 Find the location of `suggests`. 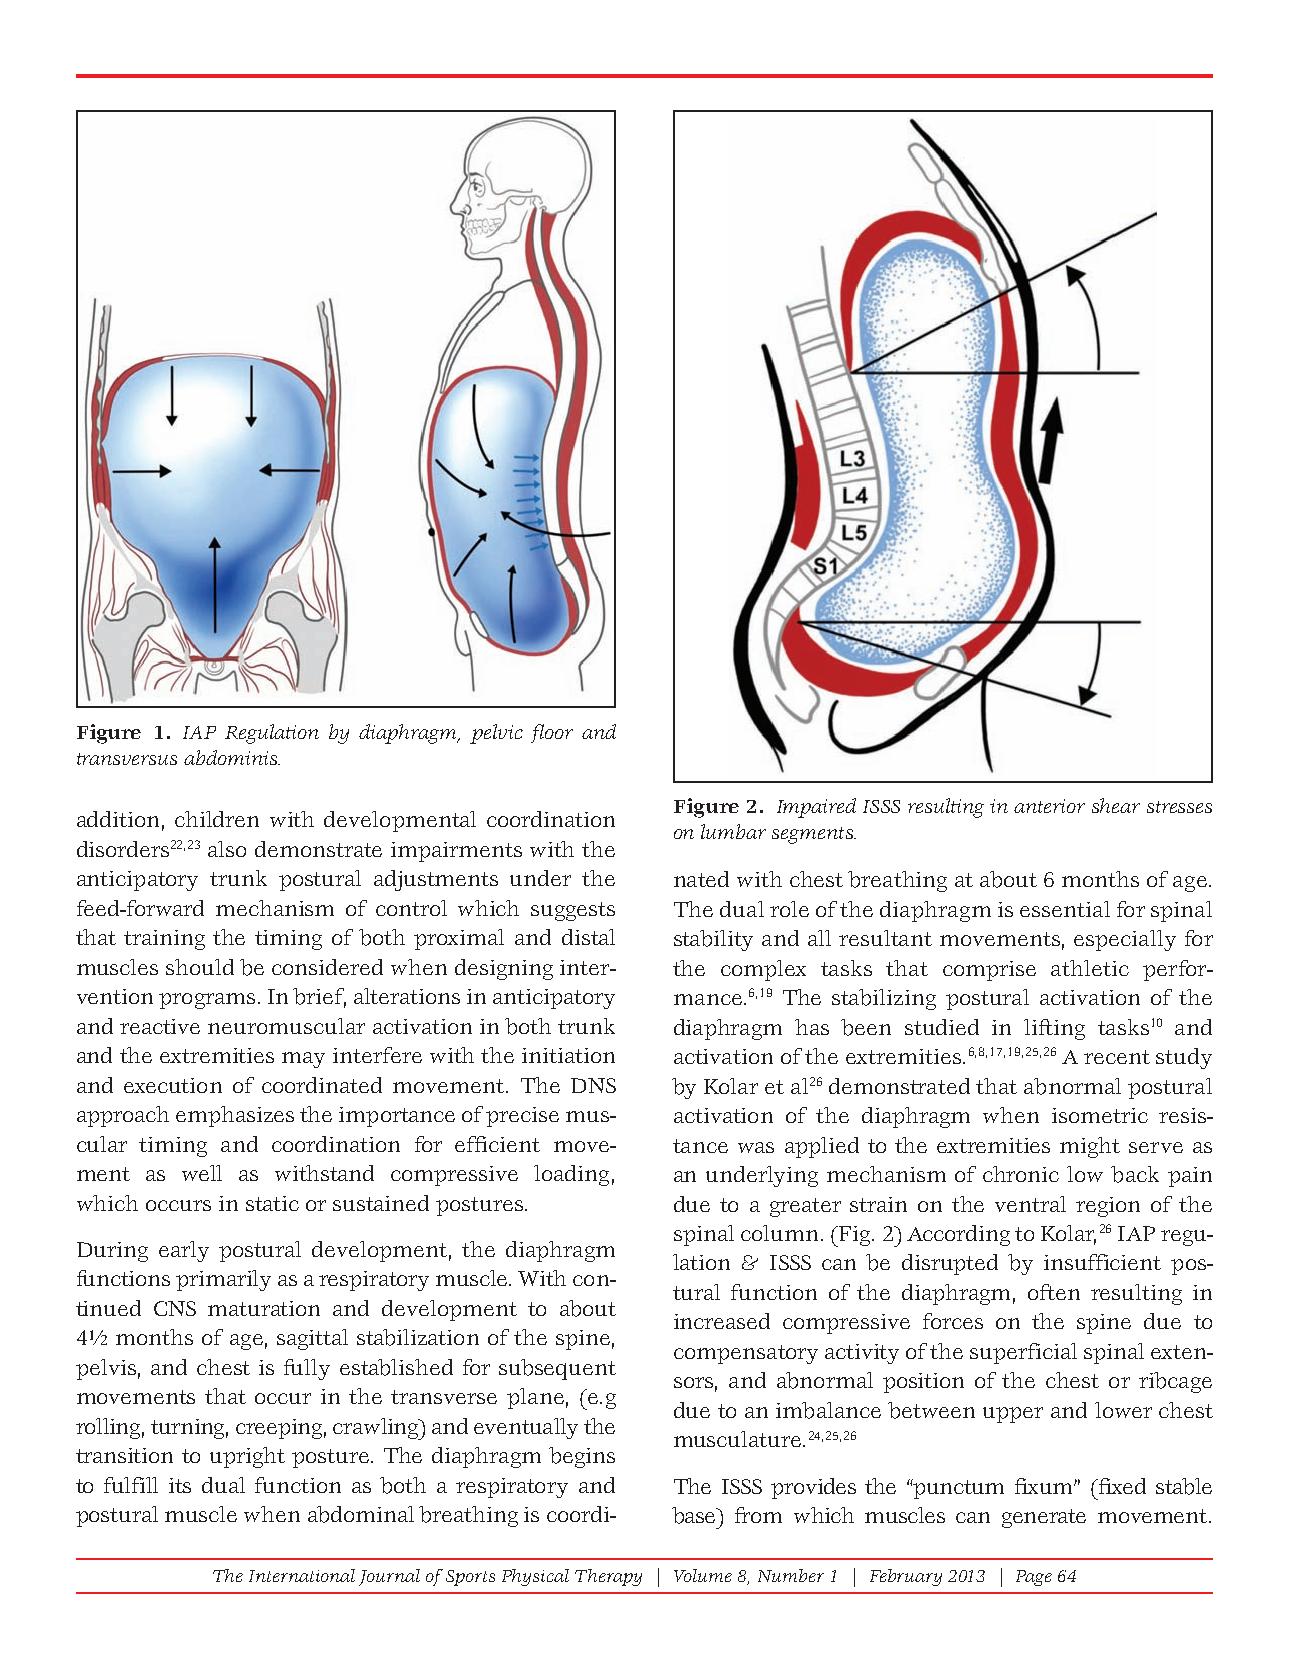

suggests is located at coordinates (573, 911).
